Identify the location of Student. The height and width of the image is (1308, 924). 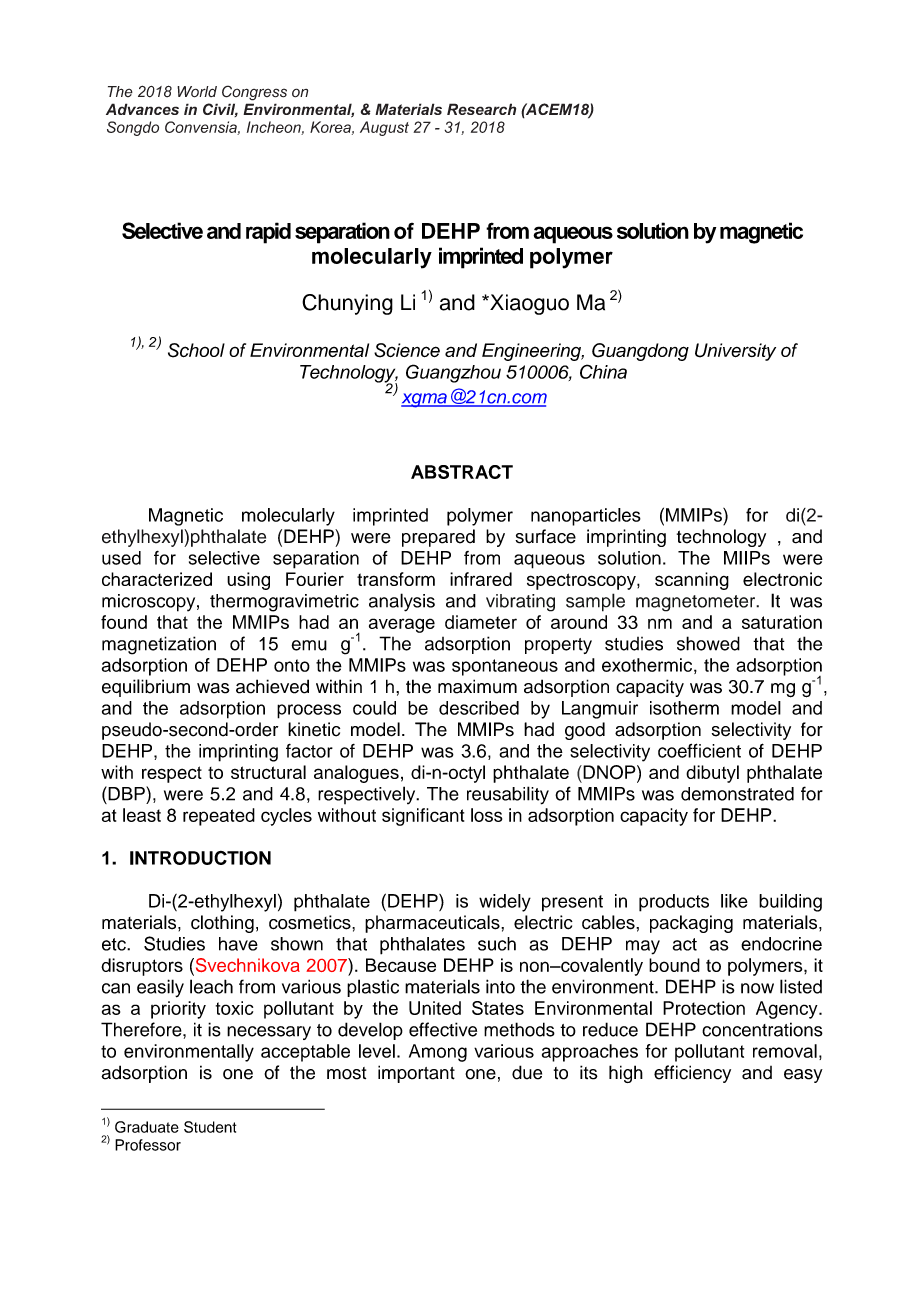
(210, 1127).
